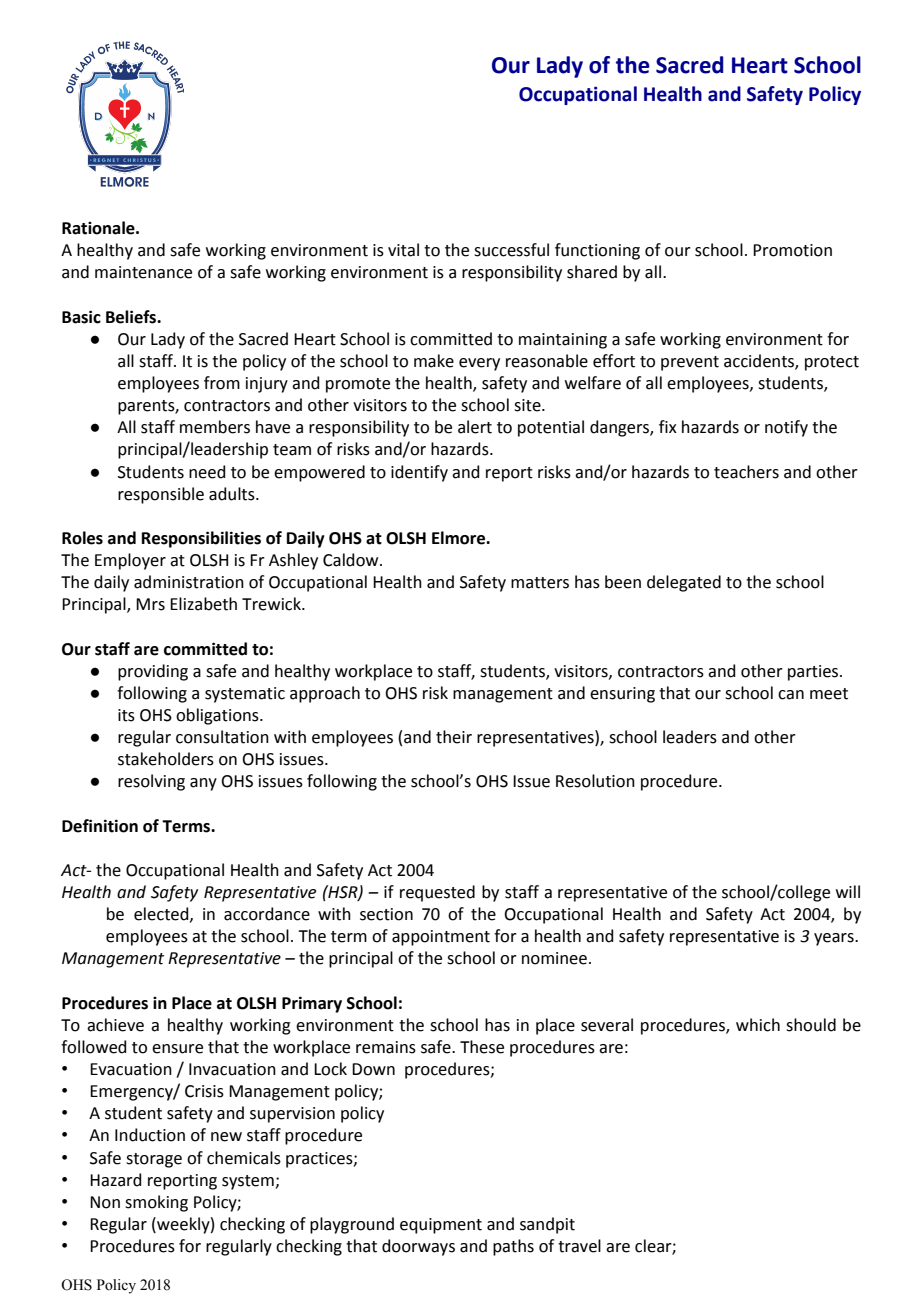  What do you see at coordinates (454, 737) in the screenshot?
I see `their` at bounding box center [454, 737].
